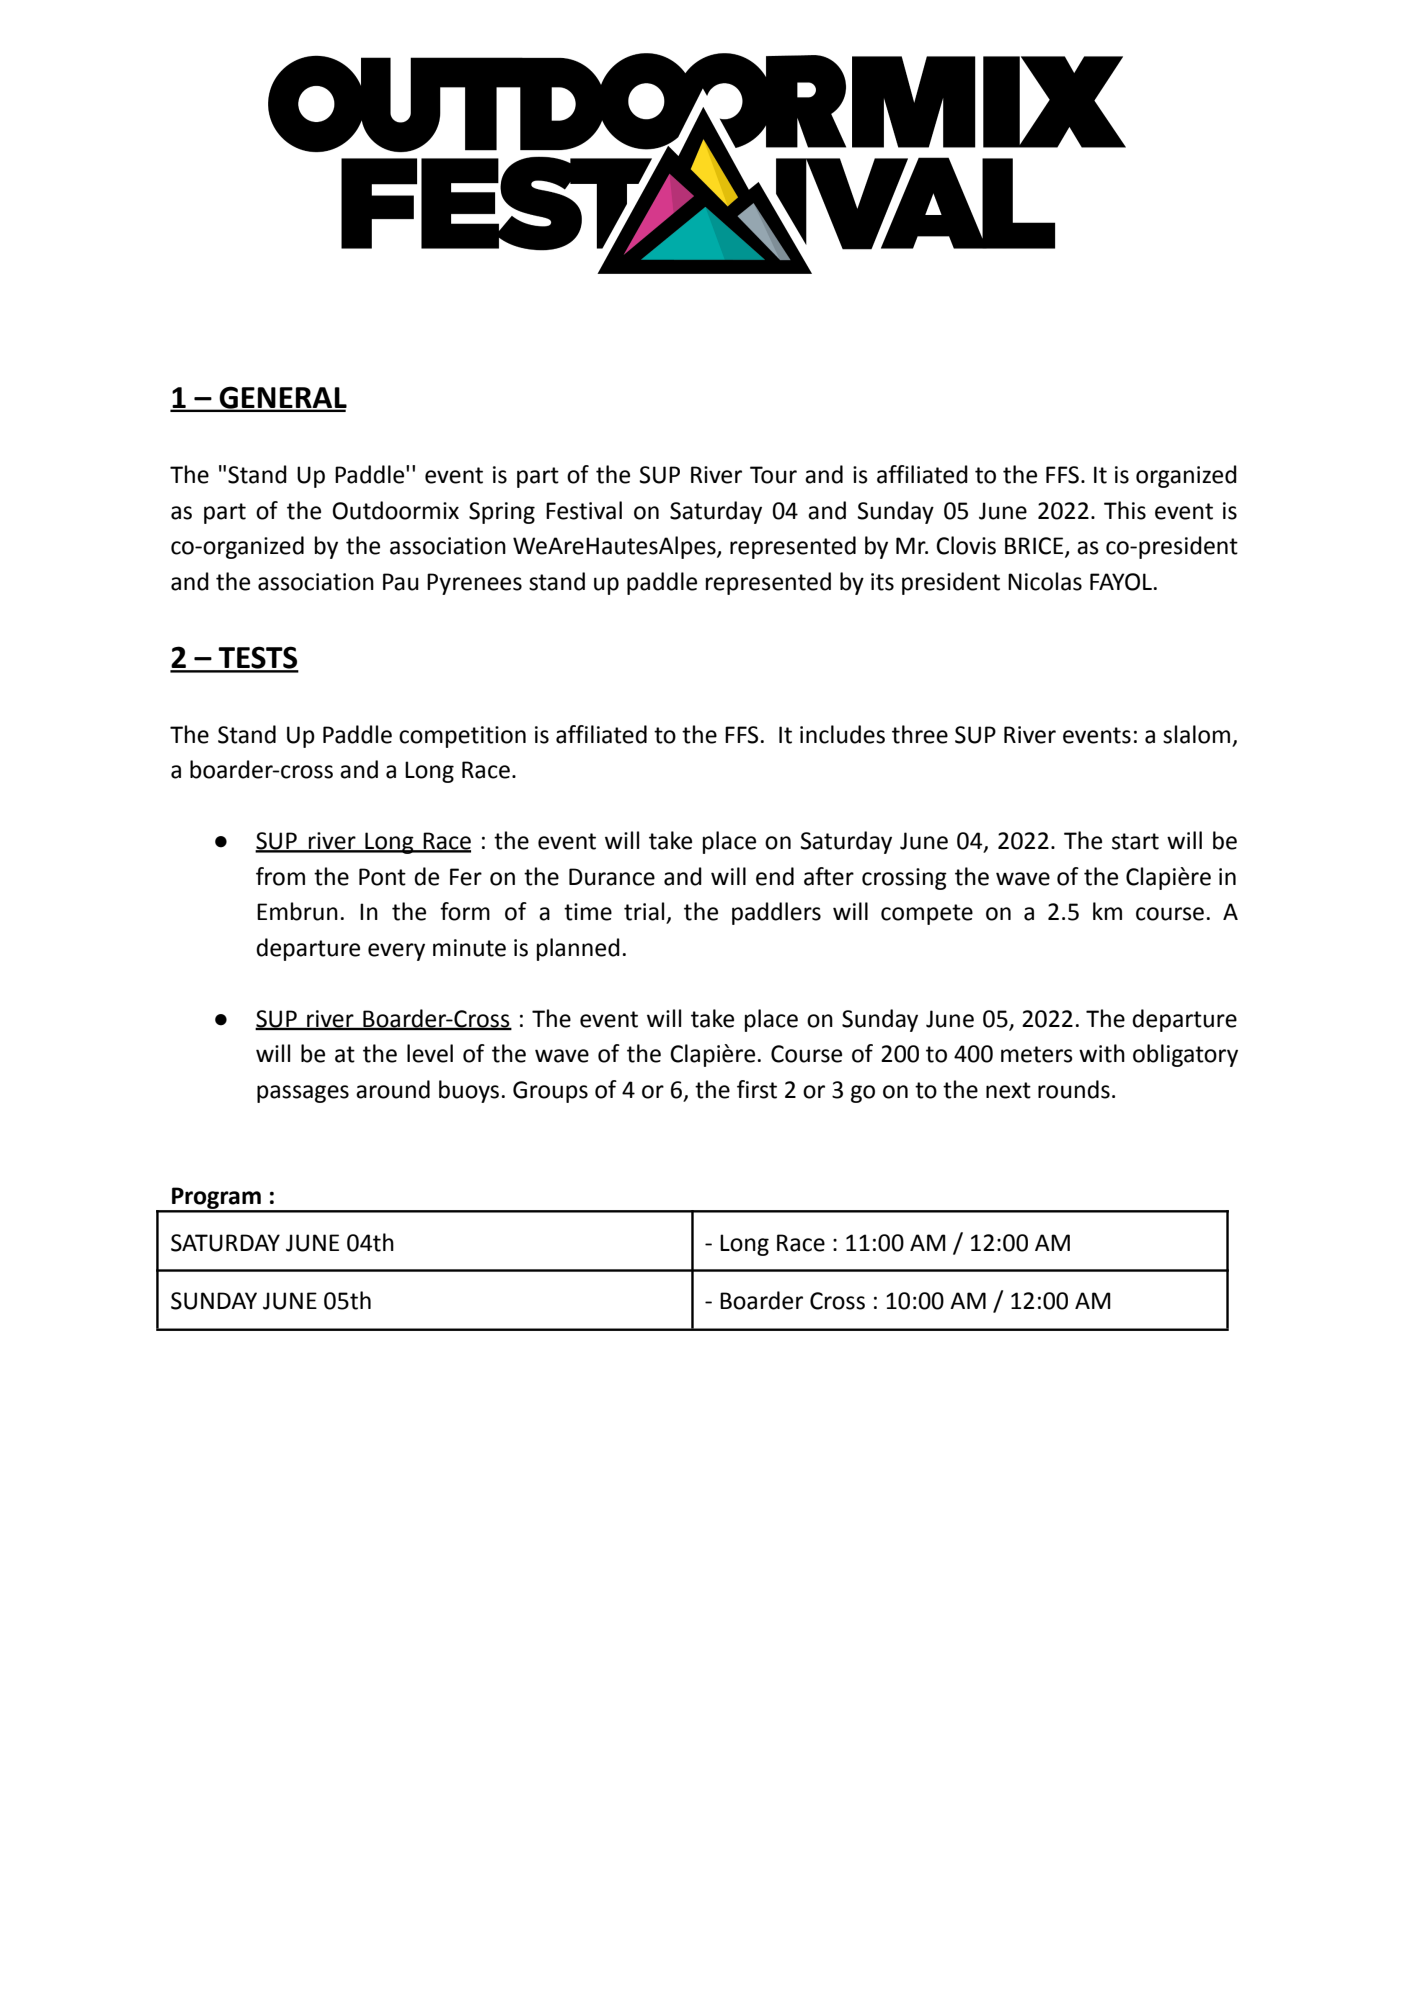 Image resolution: width=1411 pixels, height=1994 pixels. What do you see at coordinates (757, 1089) in the image?
I see `first` at bounding box center [757, 1089].
